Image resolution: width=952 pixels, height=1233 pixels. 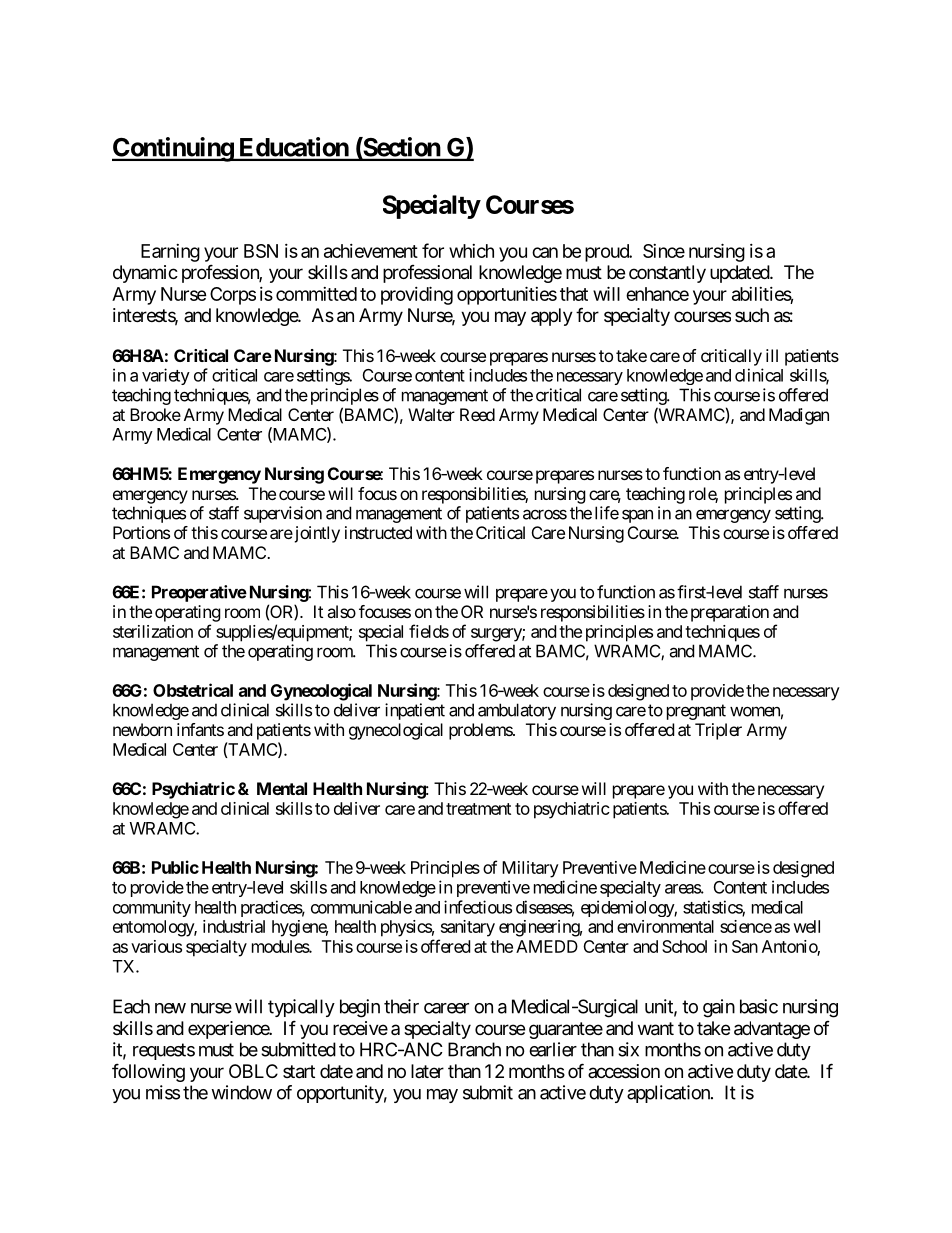 I want to click on which, so click(x=471, y=251).
